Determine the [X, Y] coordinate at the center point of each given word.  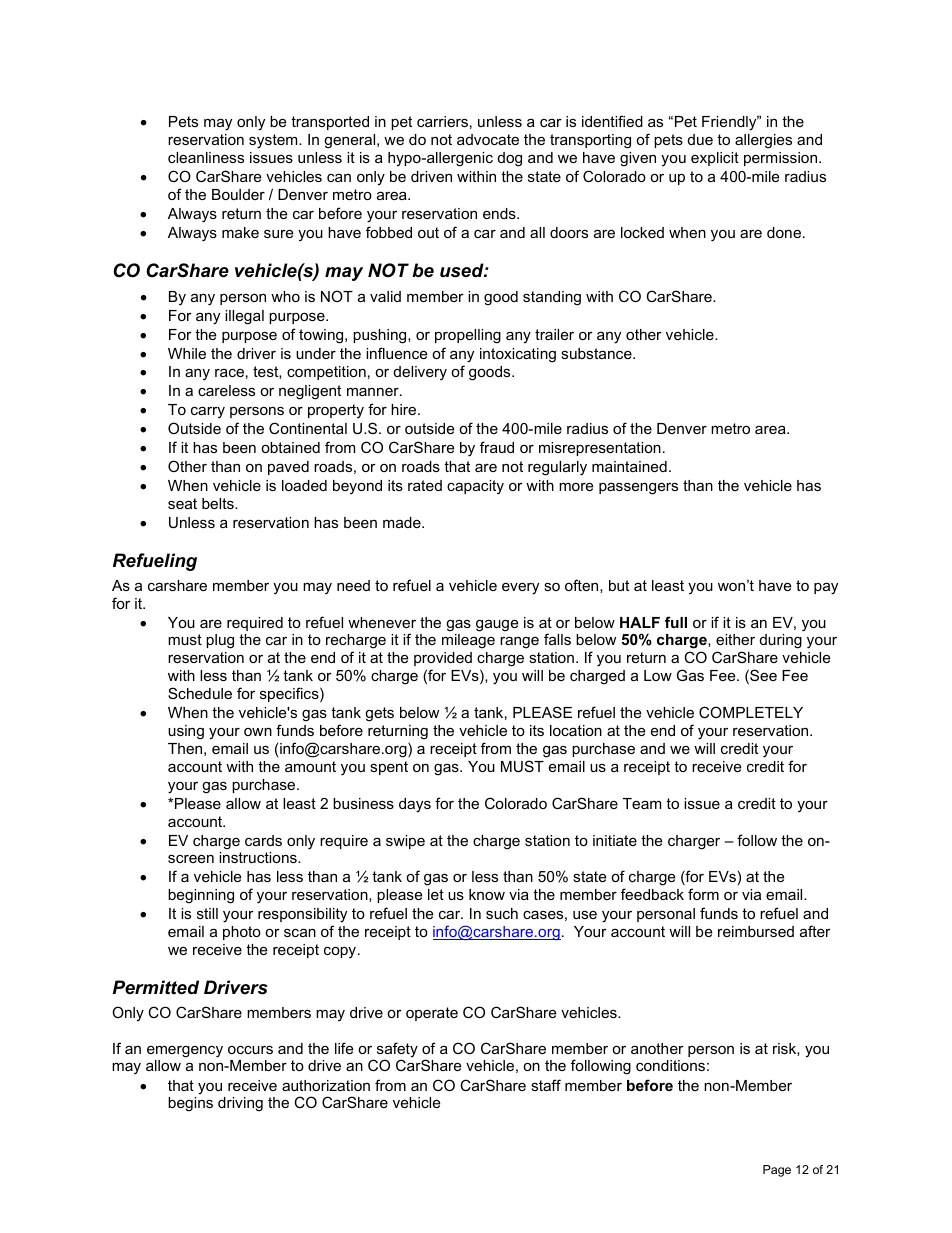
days [415, 805]
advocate [488, 139]
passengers [638, 488]
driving [240, 1104]
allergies [763, 141]
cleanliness [206, 157]
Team [642, 803]
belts [219, 503]
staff [546, 1085]
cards [263, 840]
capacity [475, 487]
